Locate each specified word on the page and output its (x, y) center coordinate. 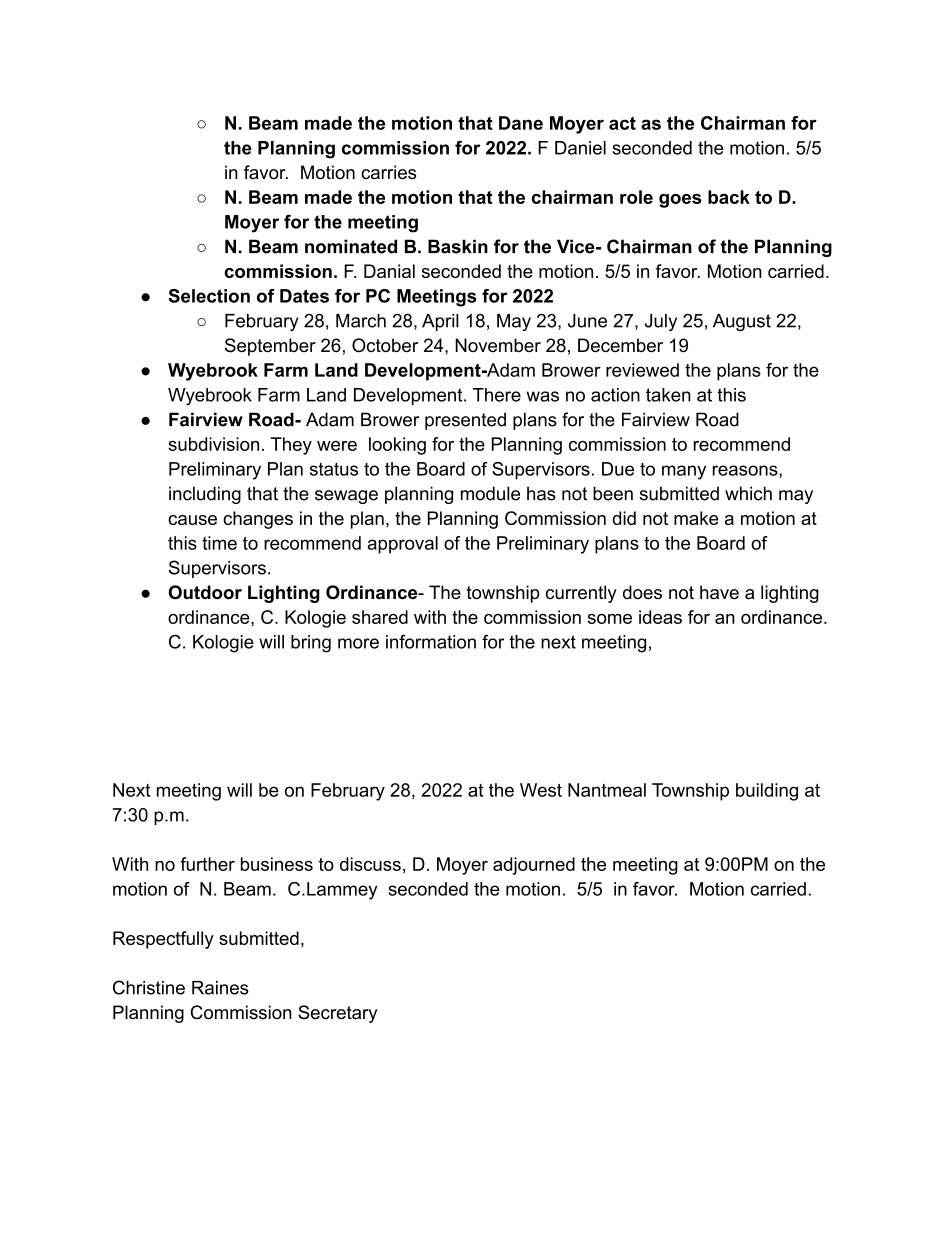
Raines (220, 988)
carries (388, 172)
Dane (521, 123)
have (719, 592)
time (219, 543)
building (767, 792)
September (270, 347)
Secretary (338, 1014)
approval (403, 545)
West (541, 790)
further (207, 864)
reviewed (642, 370)
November (498, 345)
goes (680, 201)
